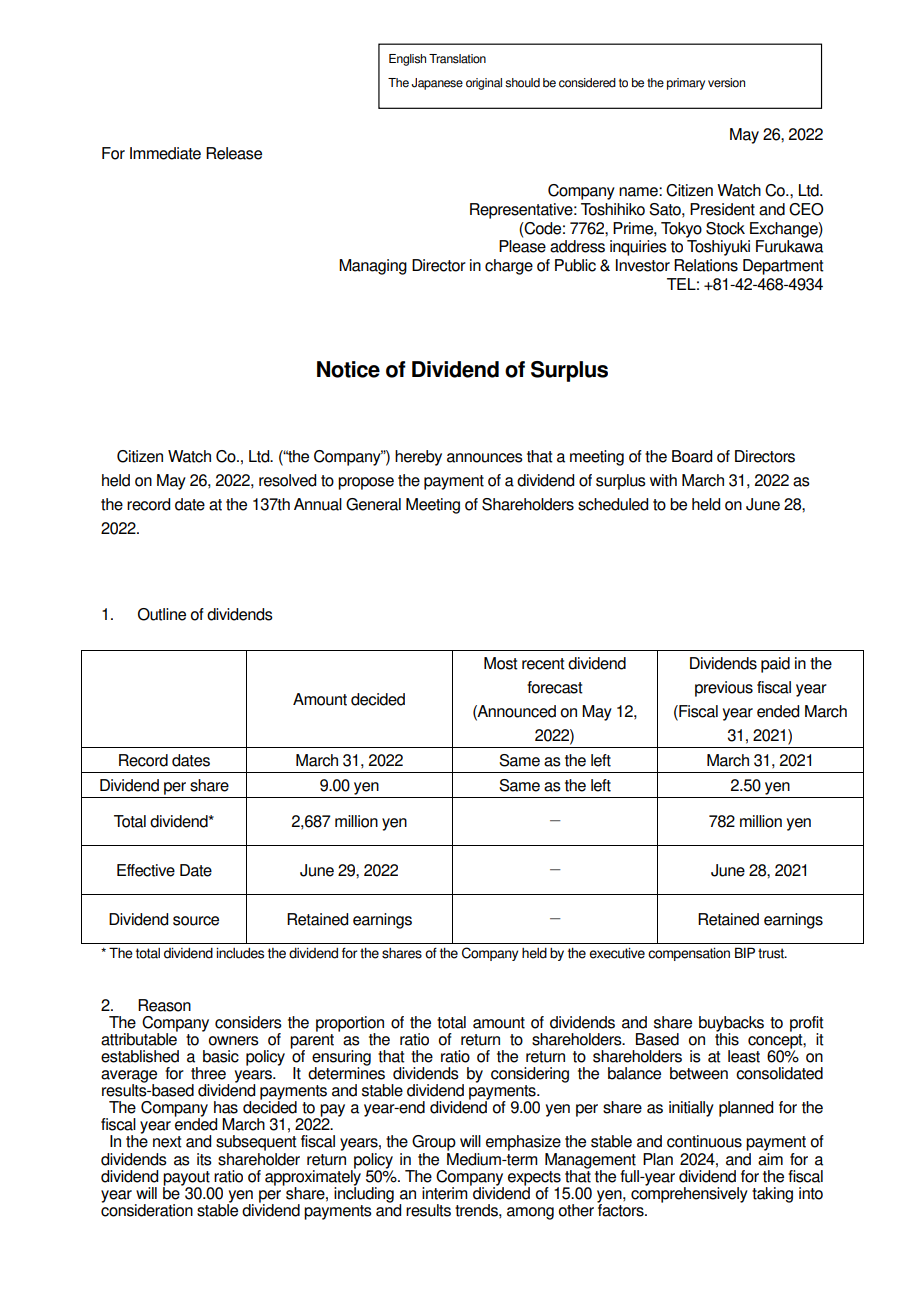  I want to click on Most, so click(501, 663).
